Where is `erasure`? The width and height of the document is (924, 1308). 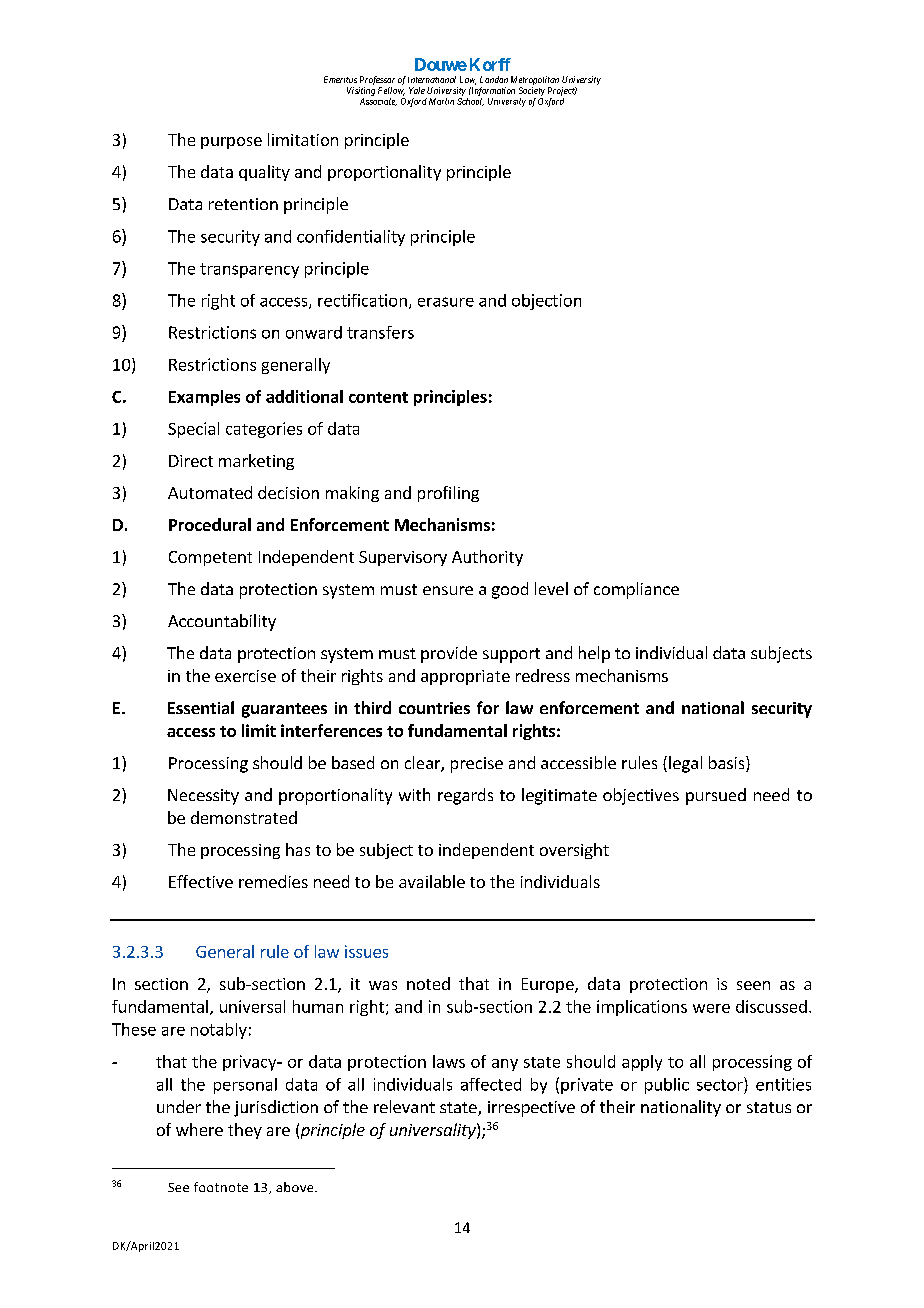
erasure is located at coordinates (446, 302).
